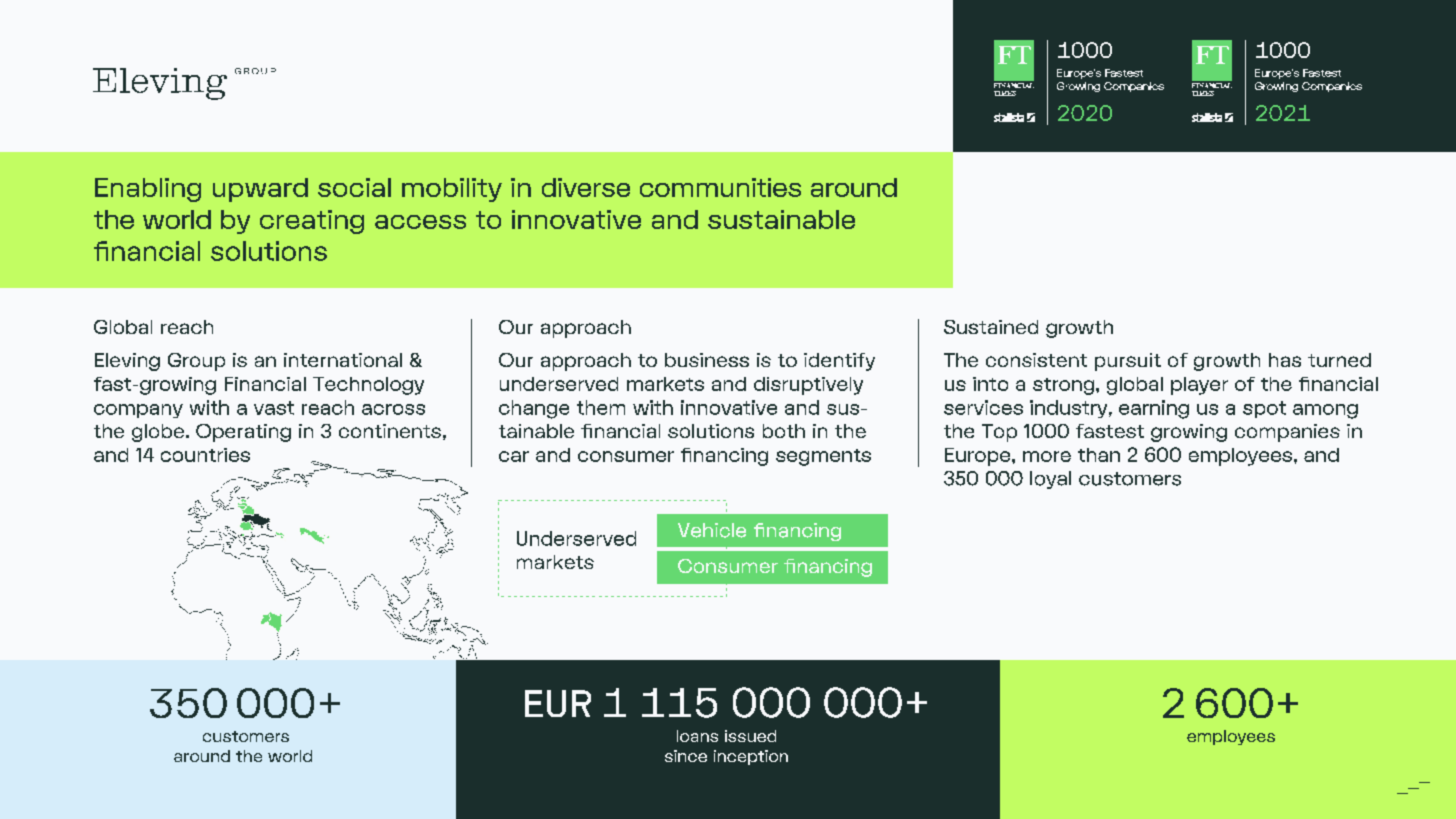 The image size is (1456, 819). What do you see at coordinates (712, 530) in the document?
I see `Vehicle` at bounding box center [712, 530].
